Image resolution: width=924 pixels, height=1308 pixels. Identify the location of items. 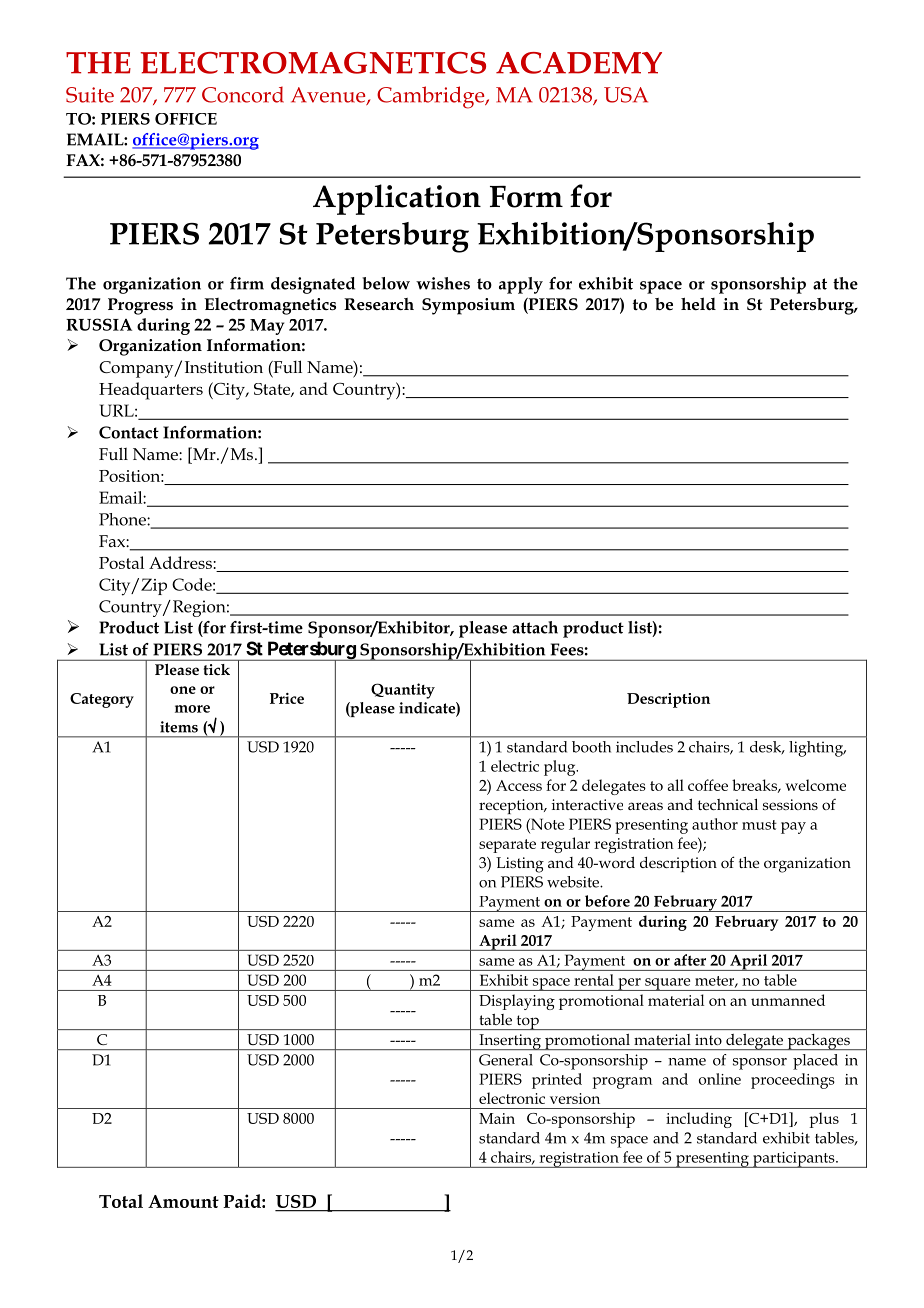
(179, 727).
